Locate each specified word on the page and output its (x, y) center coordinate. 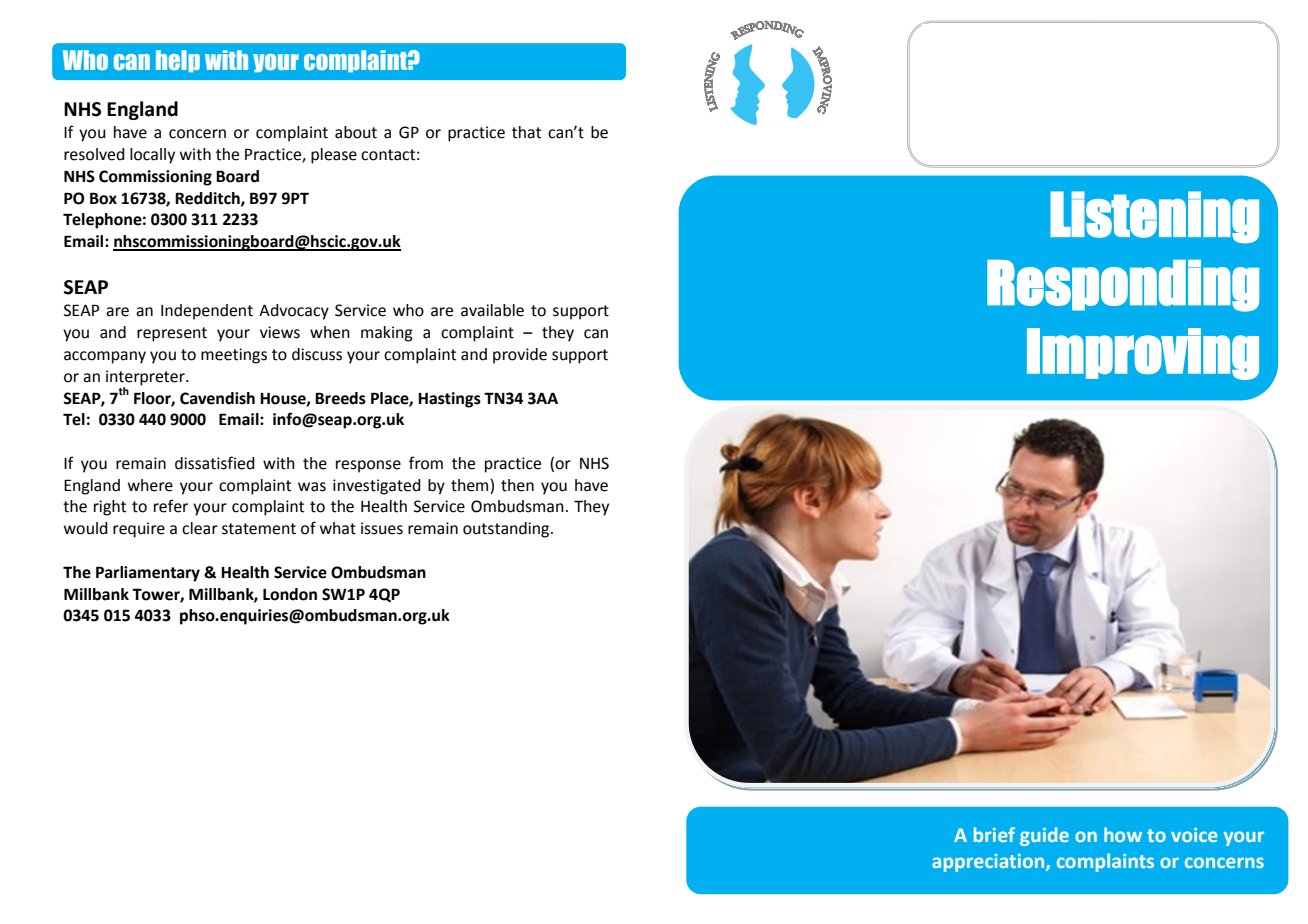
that (526, 132)
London (290, 594)
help (178, 61)
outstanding (507, 530)
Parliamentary (148, 574)
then (517, 485)
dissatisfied (215, 463)
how (1123, 834)
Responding (1123, 286)
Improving (1143, 354)
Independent (207, 312)
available (492, 310)
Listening (1154, 217)
